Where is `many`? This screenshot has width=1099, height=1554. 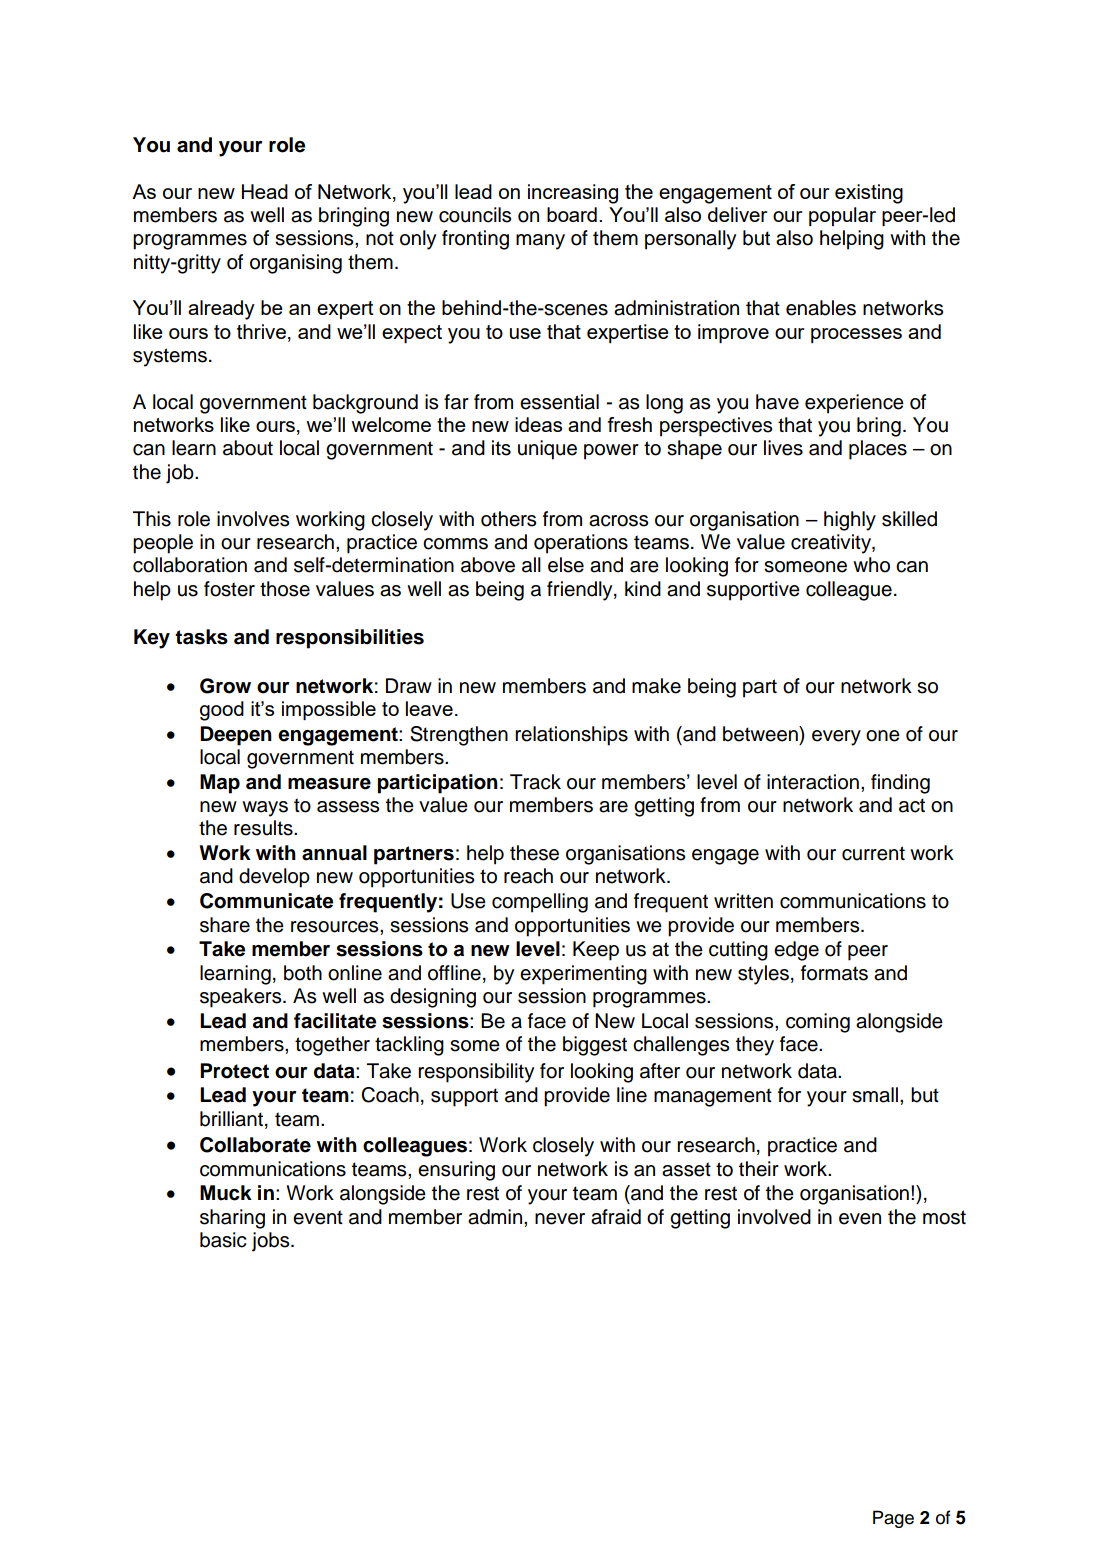 many is located at coordinates (540, 242).
